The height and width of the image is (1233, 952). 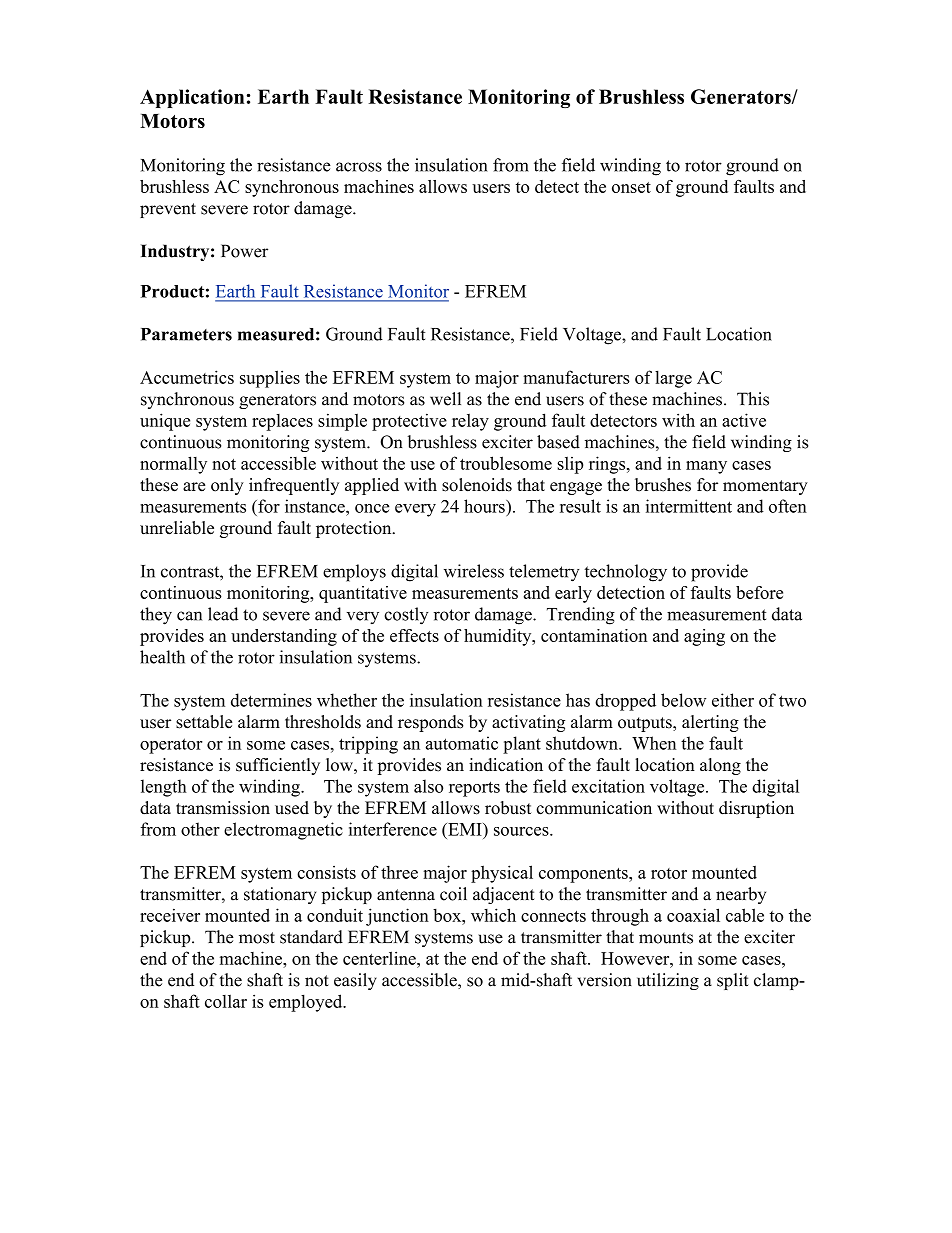 What do you see at coordinates (631, 187) in the image?
I see `onset` at bounding box center [631, 187].
